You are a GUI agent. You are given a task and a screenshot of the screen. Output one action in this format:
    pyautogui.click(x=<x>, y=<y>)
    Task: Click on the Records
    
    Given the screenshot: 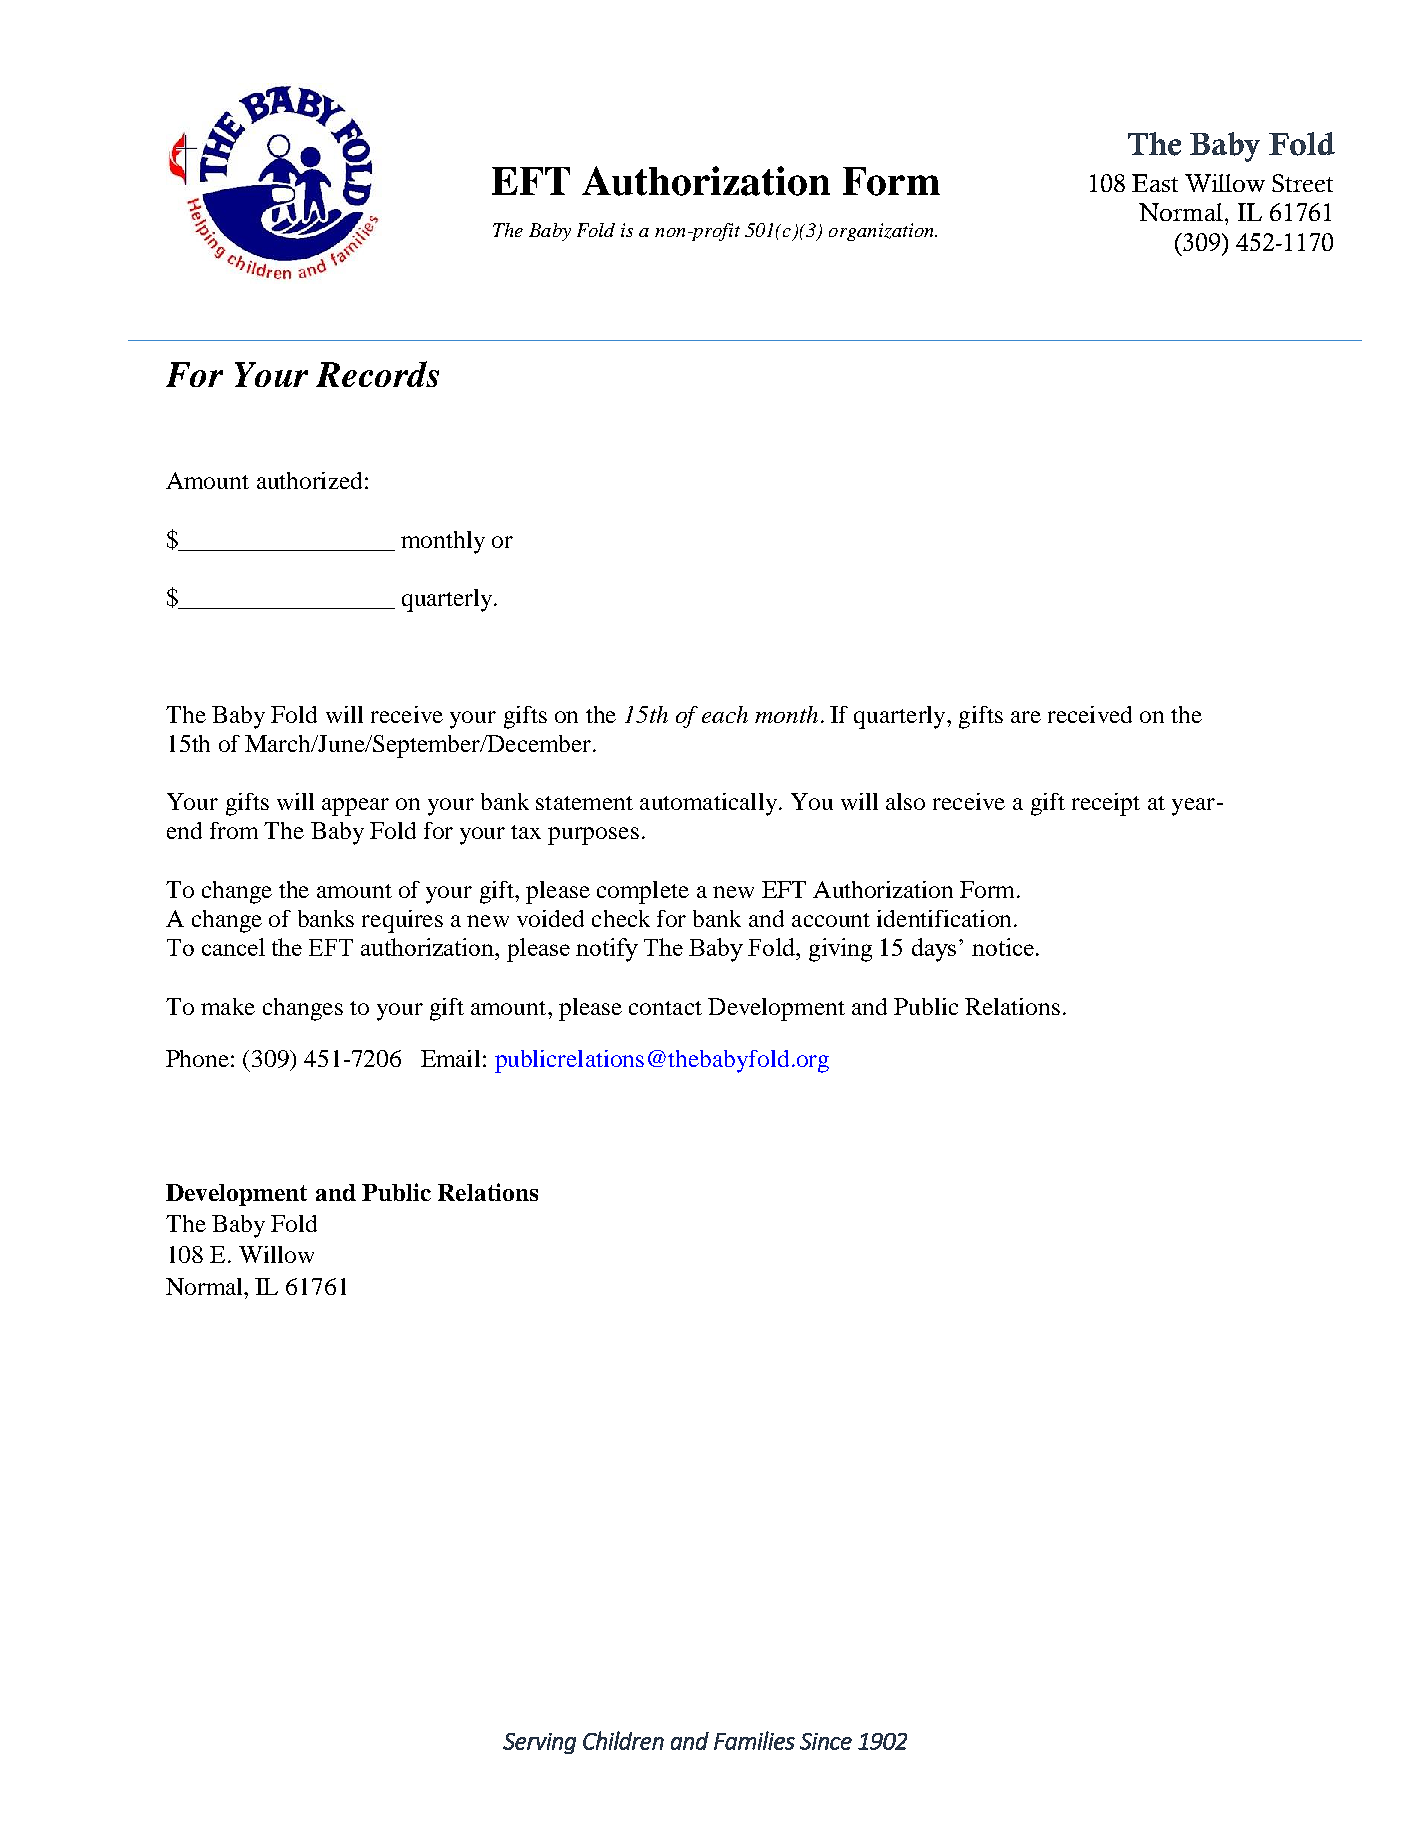 What is the action you would take?
    pyautogui.click(x=377, y=374)
